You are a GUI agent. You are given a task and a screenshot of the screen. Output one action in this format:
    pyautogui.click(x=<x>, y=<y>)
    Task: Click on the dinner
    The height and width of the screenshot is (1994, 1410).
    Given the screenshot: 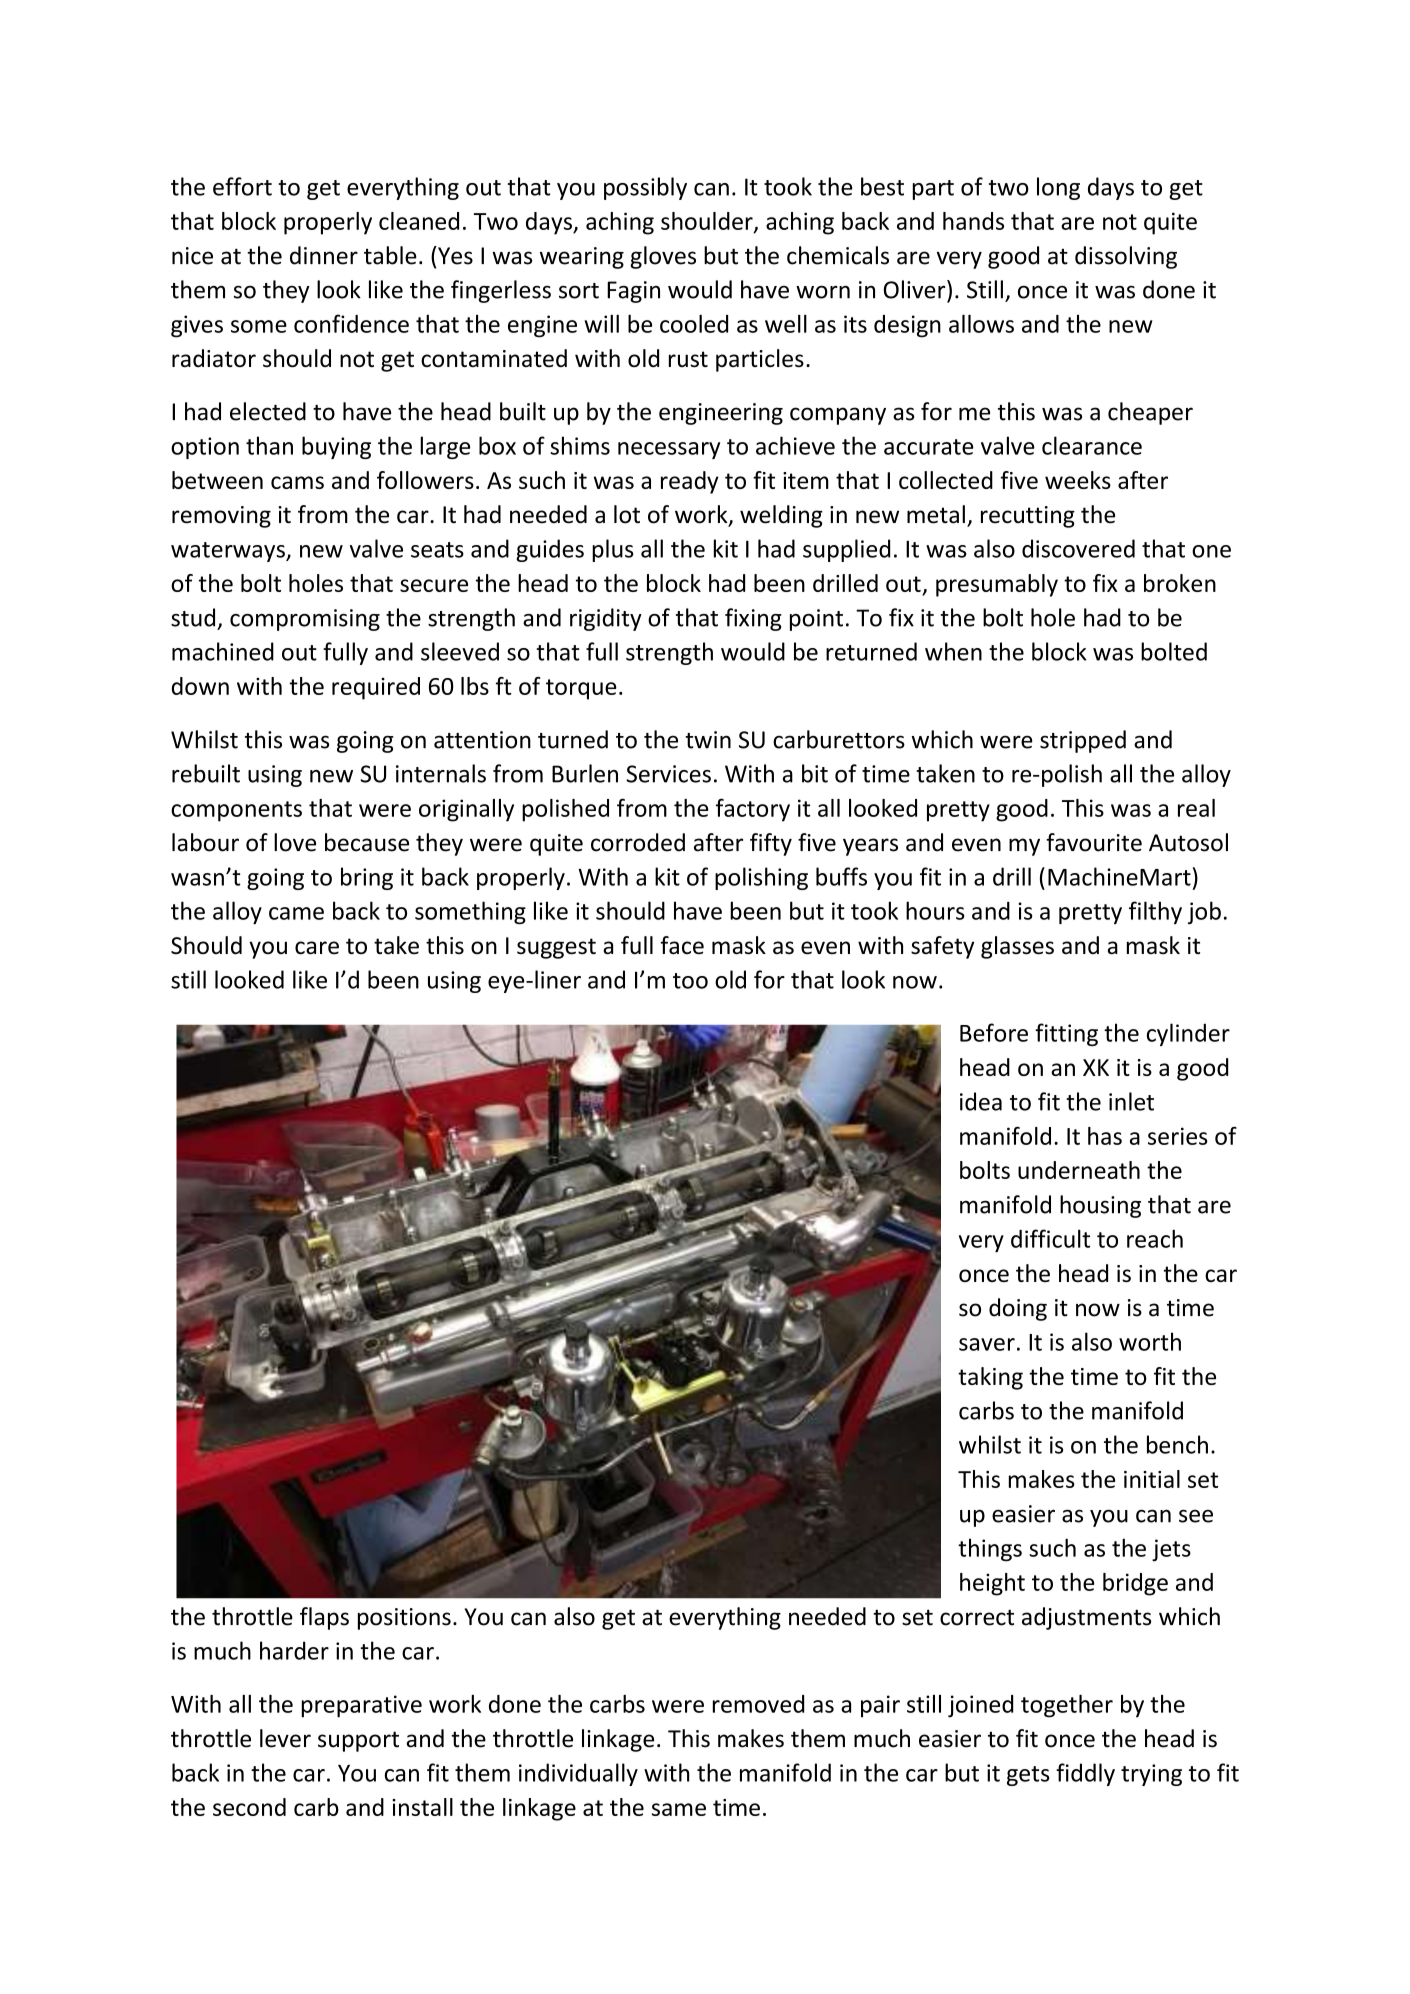 What is the action you would take?
    pyautogui.click(x=324, y=255)
